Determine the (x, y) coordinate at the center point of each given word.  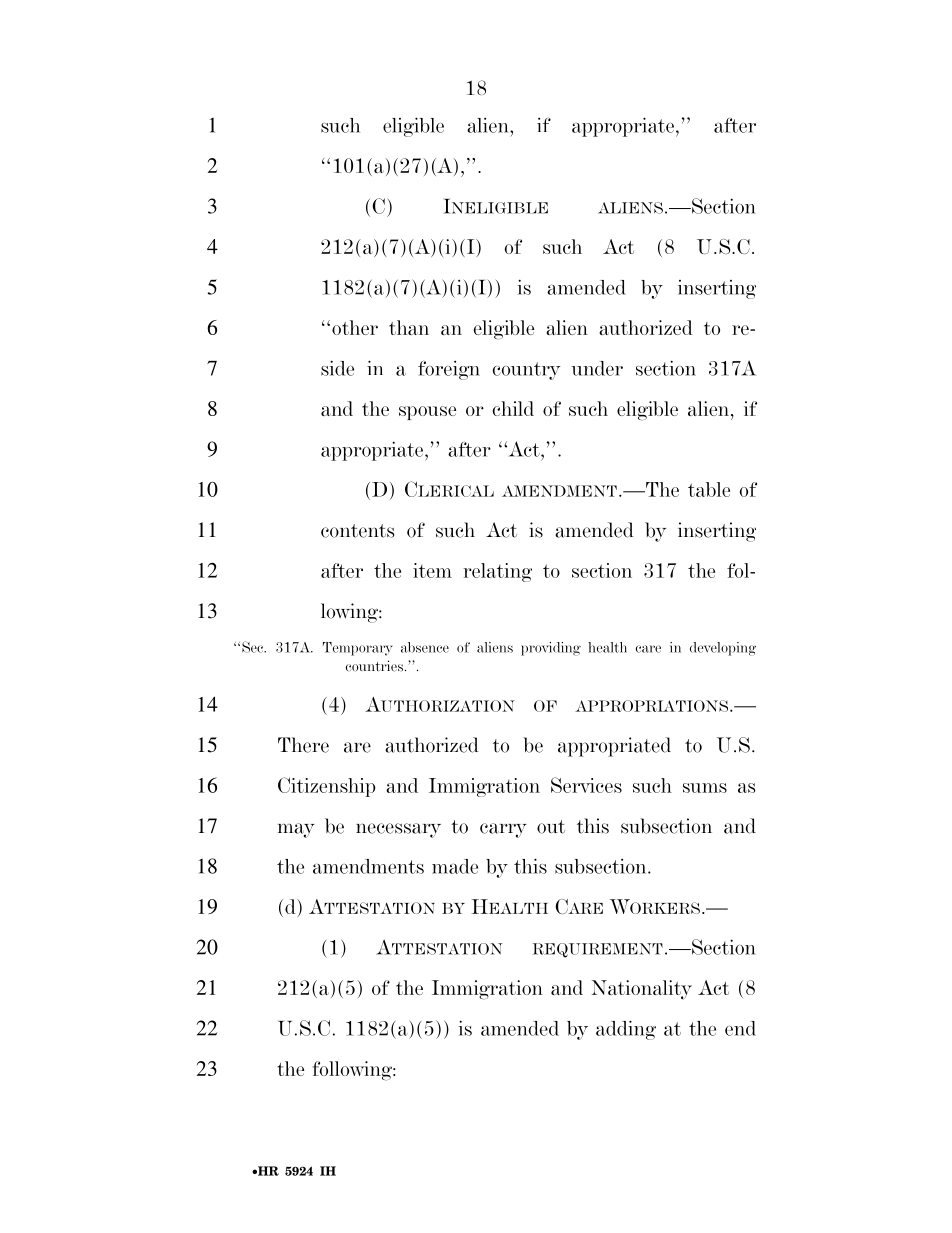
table (709, 489)
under (597, 368)
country (526, 371)
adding (626, 1030)
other (355, 327)
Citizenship (327, 787)
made (455, 866)
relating (497, 572)
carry (503, 830)
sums (705, 788)
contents (357, 531)
